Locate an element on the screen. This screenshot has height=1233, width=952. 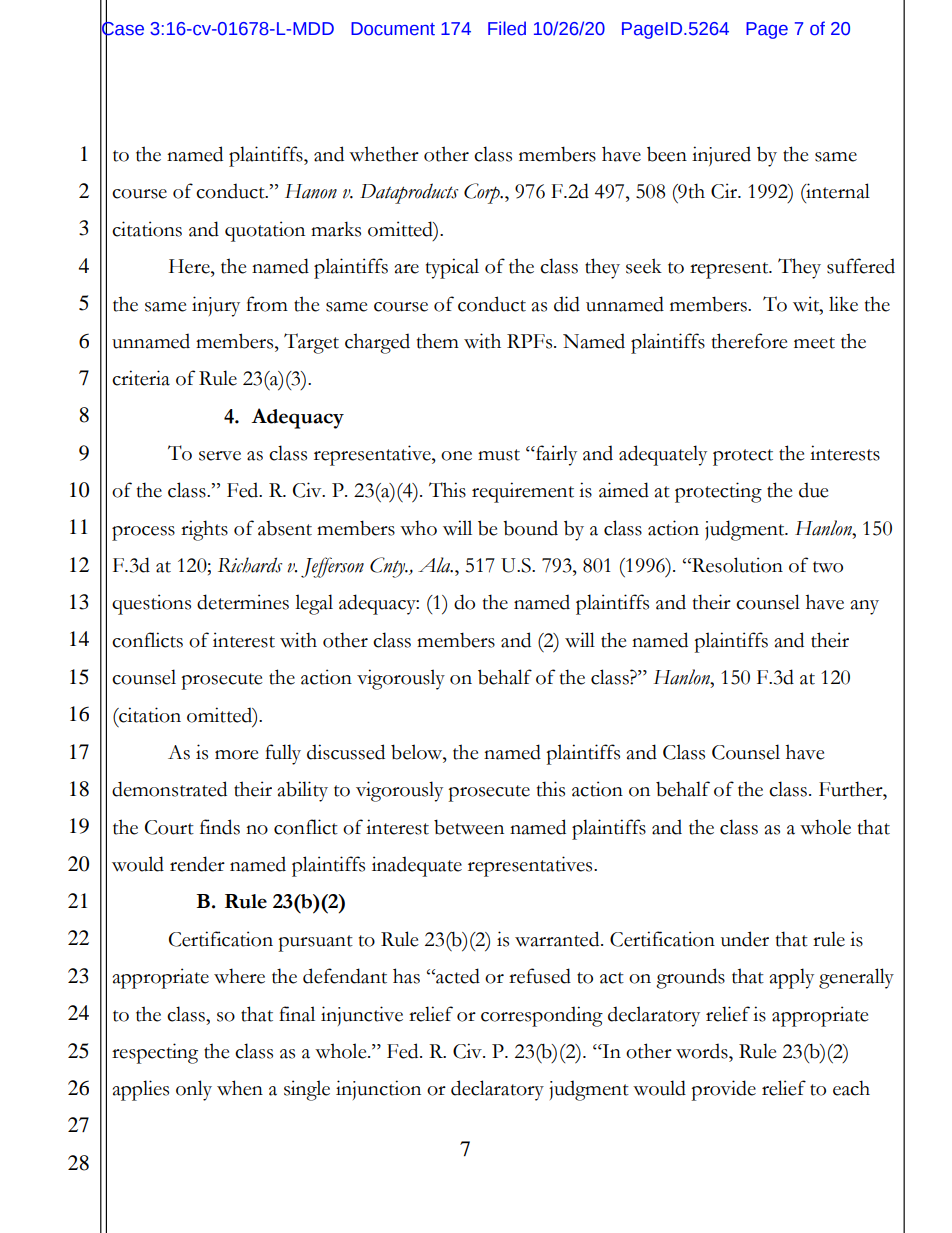
Filed is located at coordinates (507, 28).
